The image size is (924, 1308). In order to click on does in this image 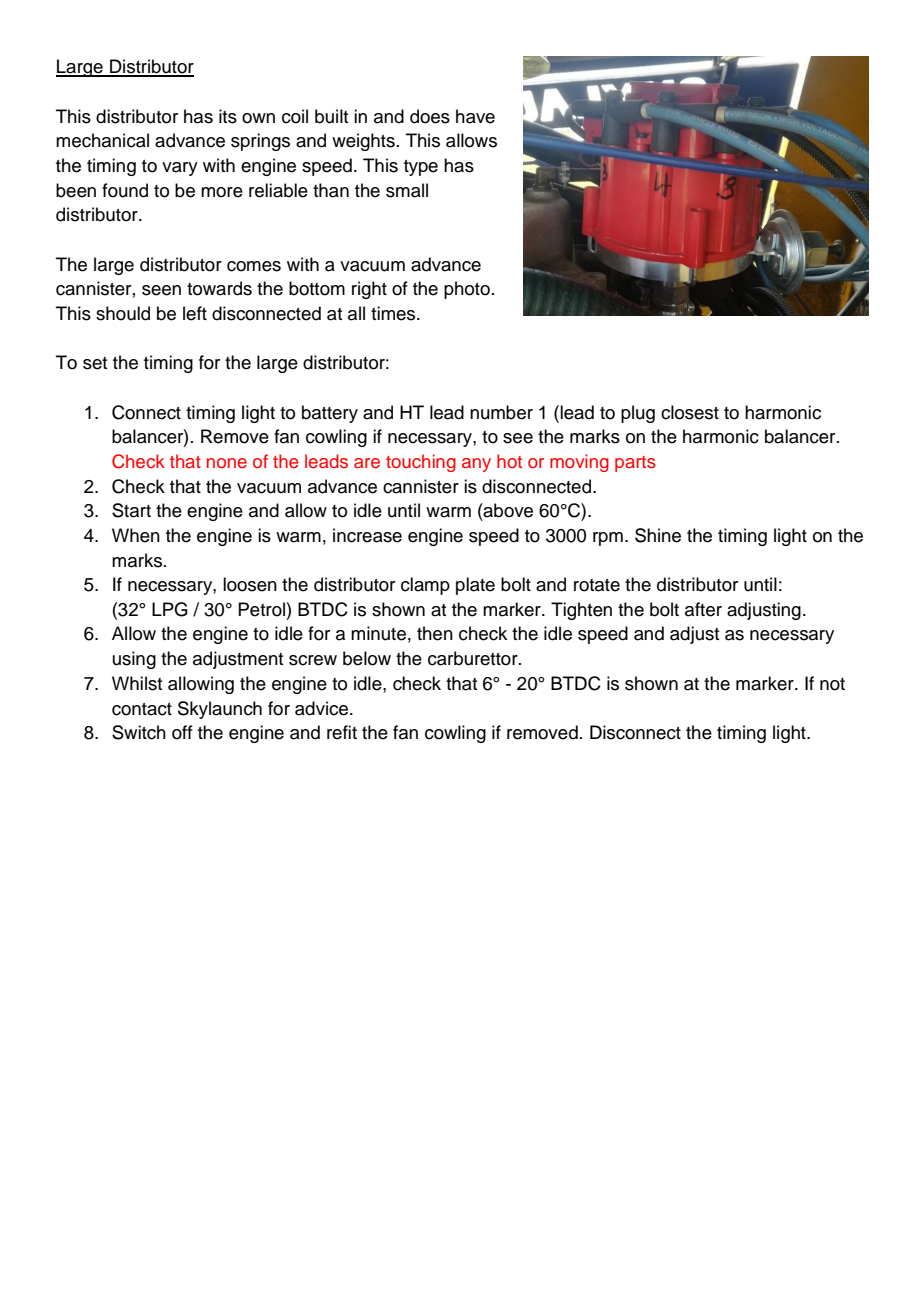, I will do `click(430, 116)`.
